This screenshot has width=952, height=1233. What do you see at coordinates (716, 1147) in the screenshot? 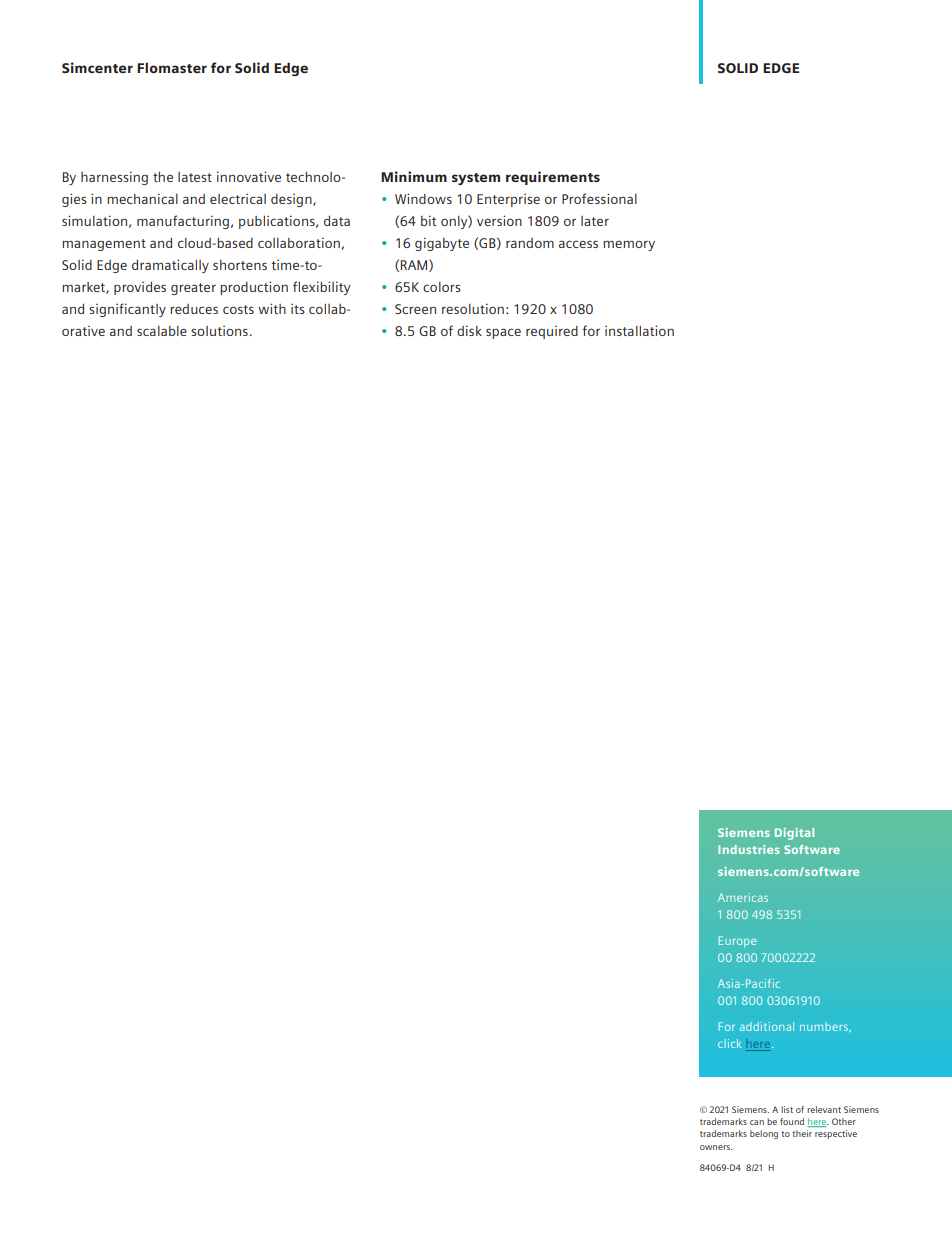
I see `owners` at bounding box center [716, 1147].
